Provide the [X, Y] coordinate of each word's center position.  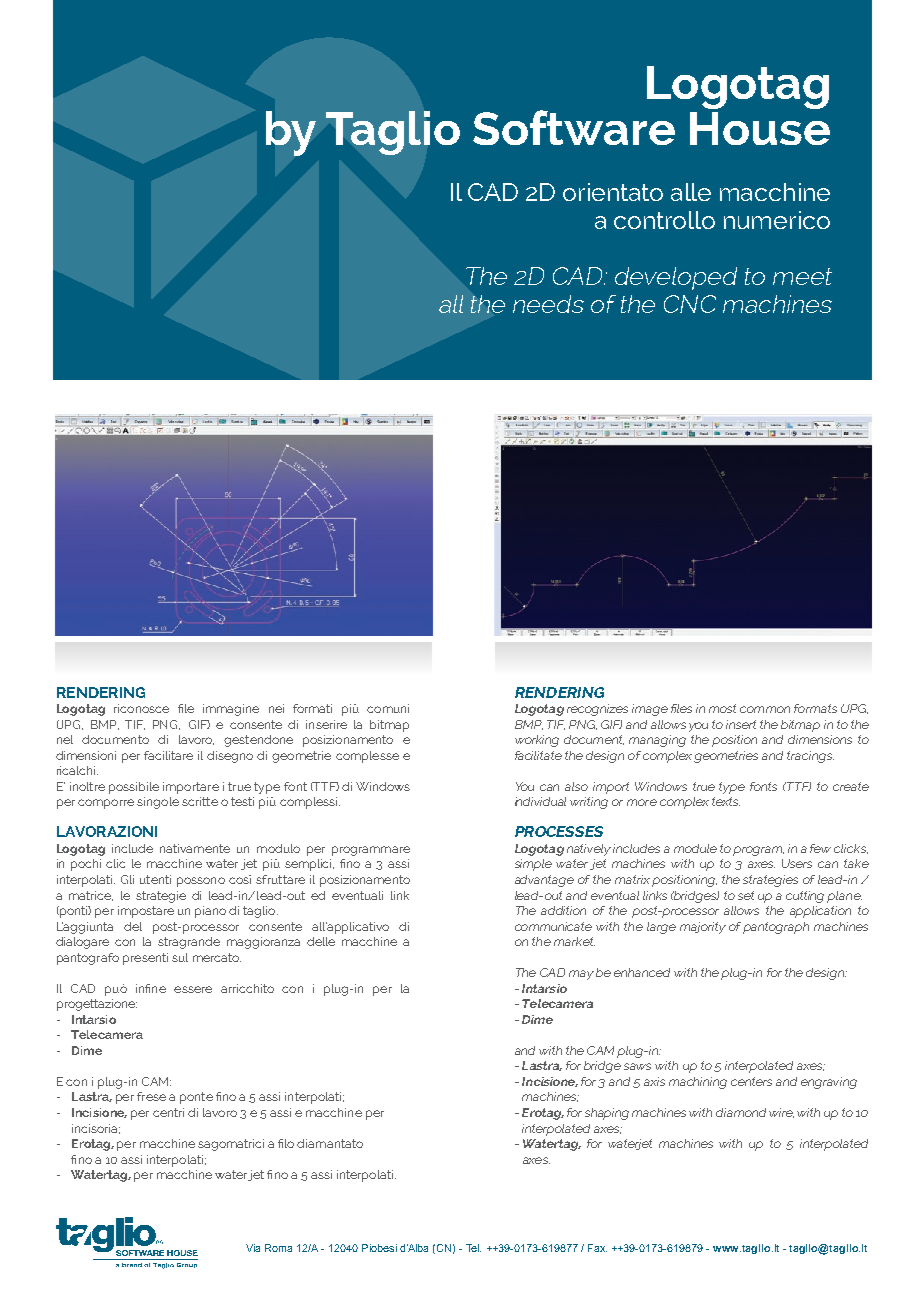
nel [65, 739]
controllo [664, 220]
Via [253, 1248]
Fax [597, 1248]
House [760, 128]
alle [691, 192]
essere [193, 989]
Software [574, 127]
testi [242, 801]
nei [276, 708]
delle [321, 941]
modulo [278, 848]
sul [180, 957]
